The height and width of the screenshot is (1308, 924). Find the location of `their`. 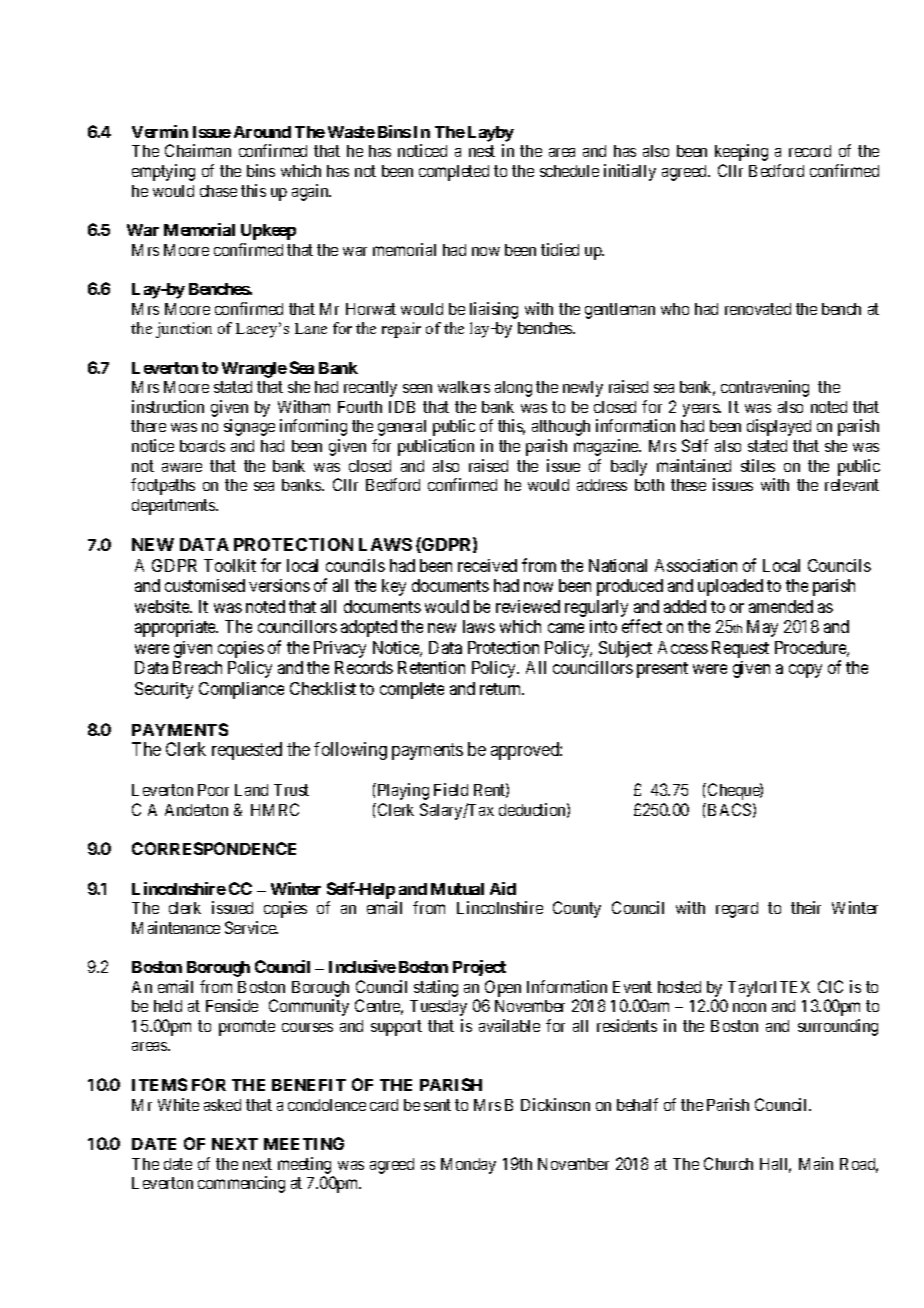

their is located at coordinates (806, 907).
